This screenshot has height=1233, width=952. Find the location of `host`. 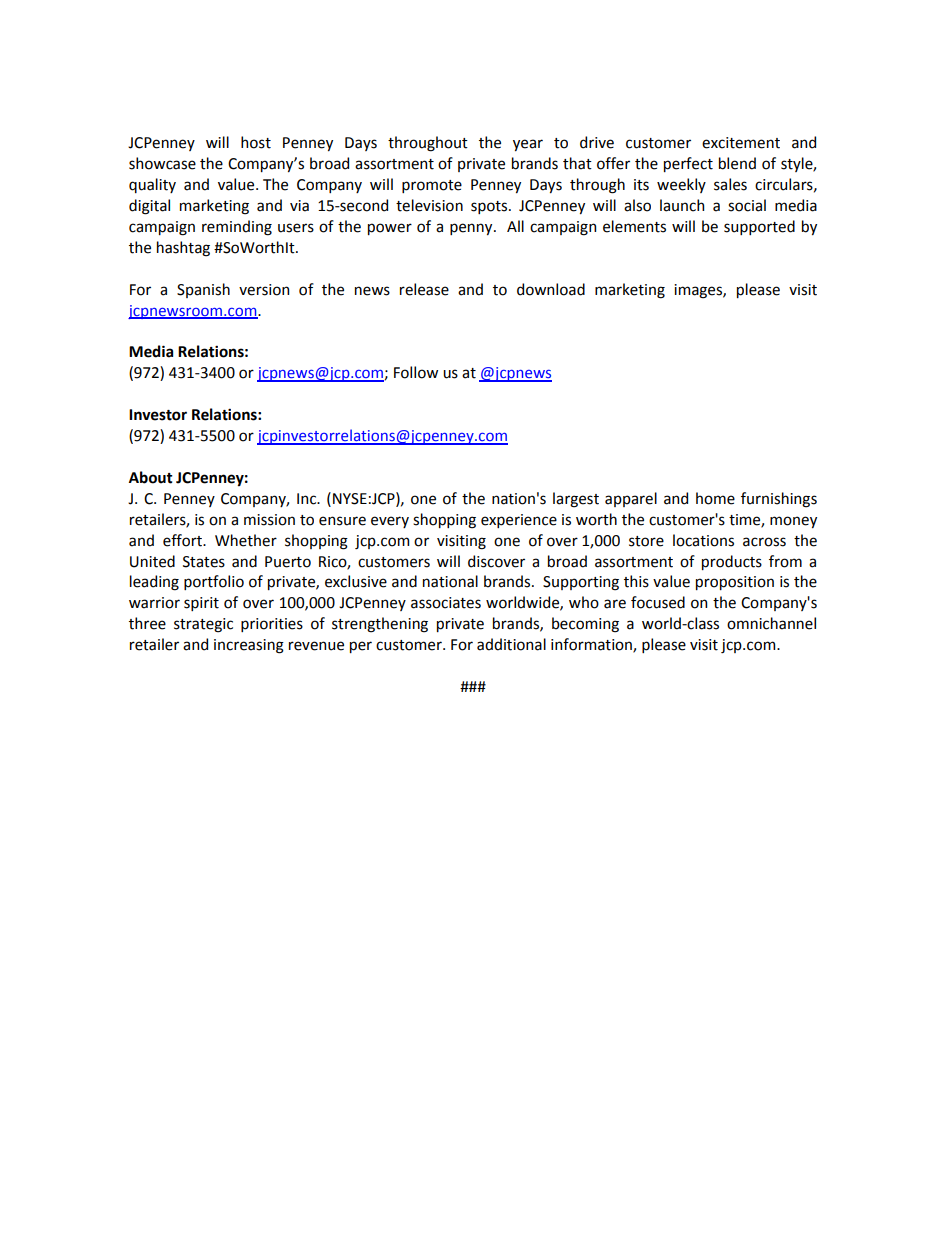

host is located at coordinates (256, 142).
